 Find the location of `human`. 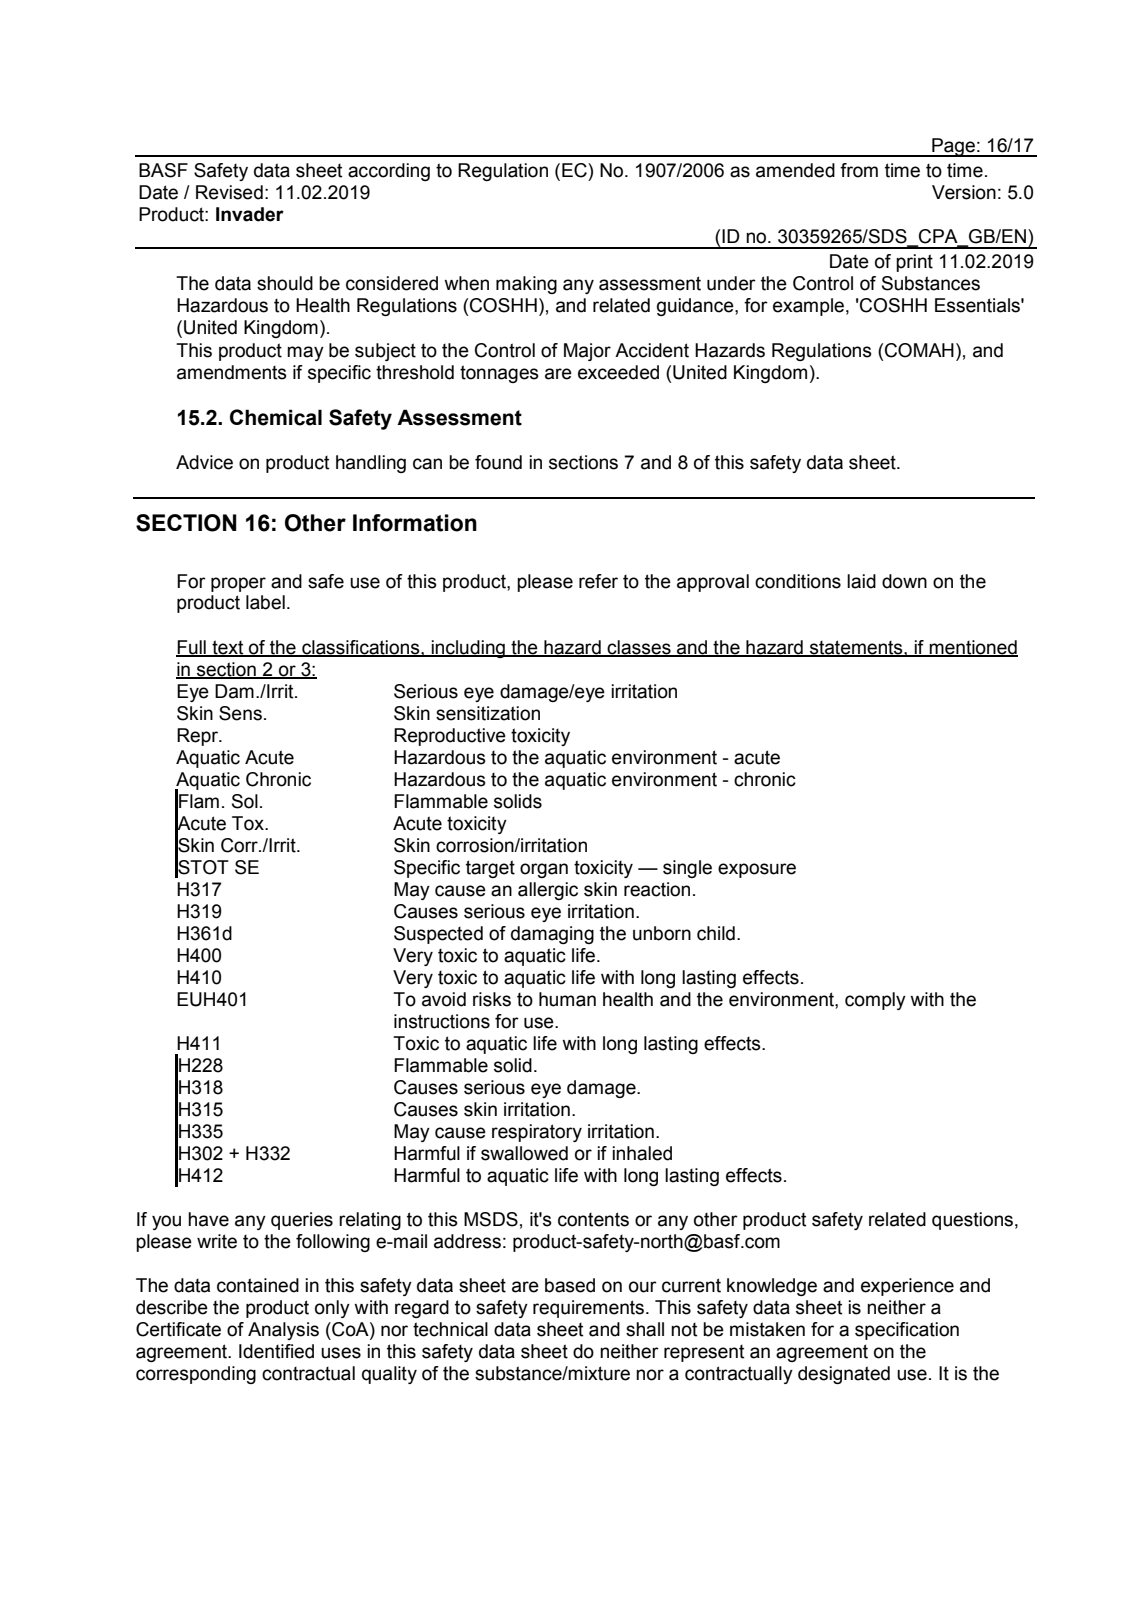

human is located at coordinates (567, 999).
